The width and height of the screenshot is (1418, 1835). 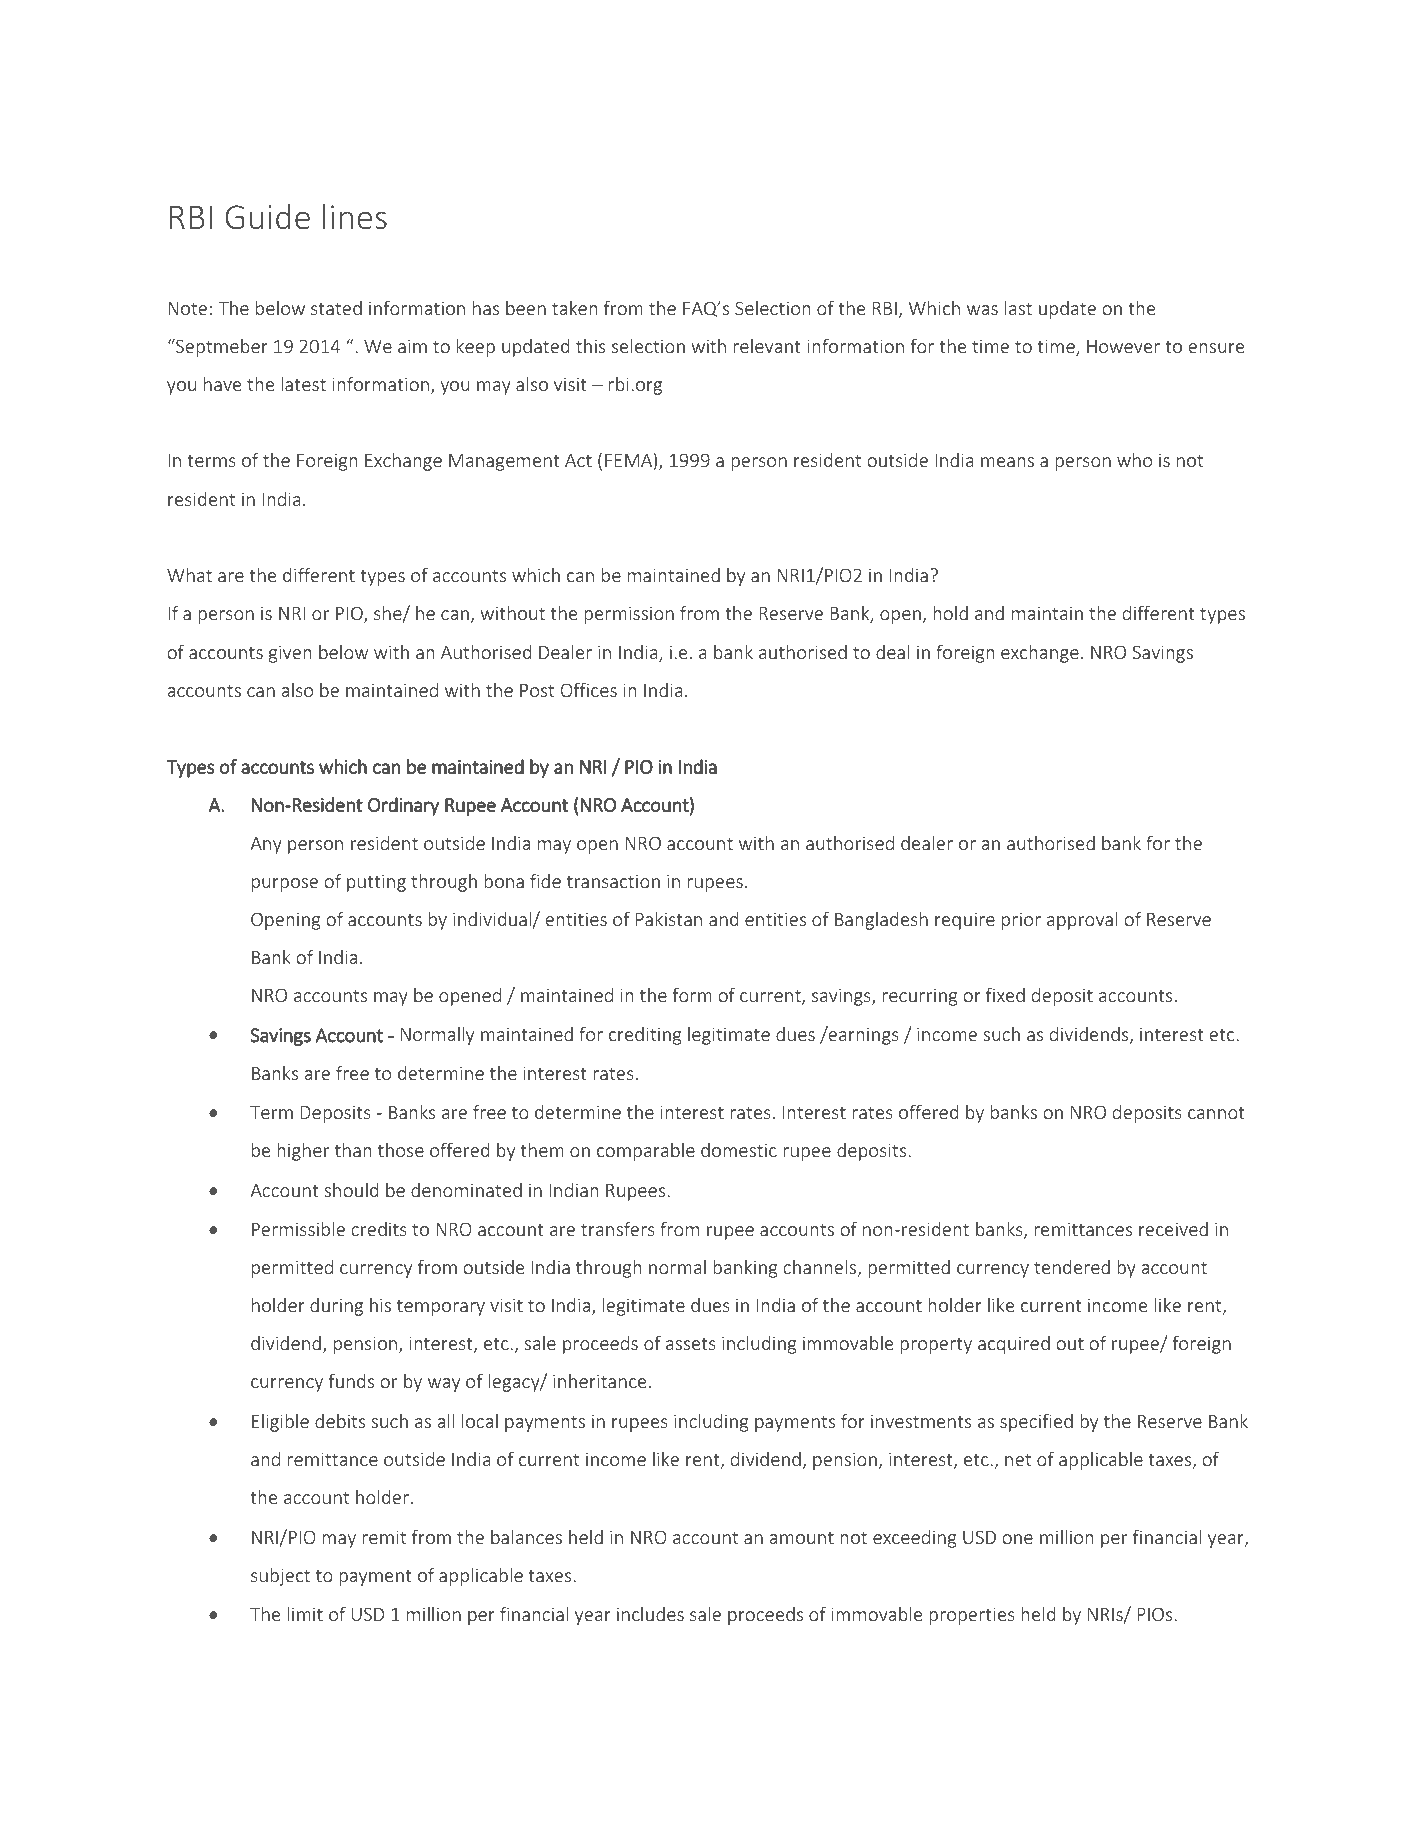 What do you see at coordinates (280, 1577) in the screenshot?
I see `subject` at bounding box center [280, 1577].
